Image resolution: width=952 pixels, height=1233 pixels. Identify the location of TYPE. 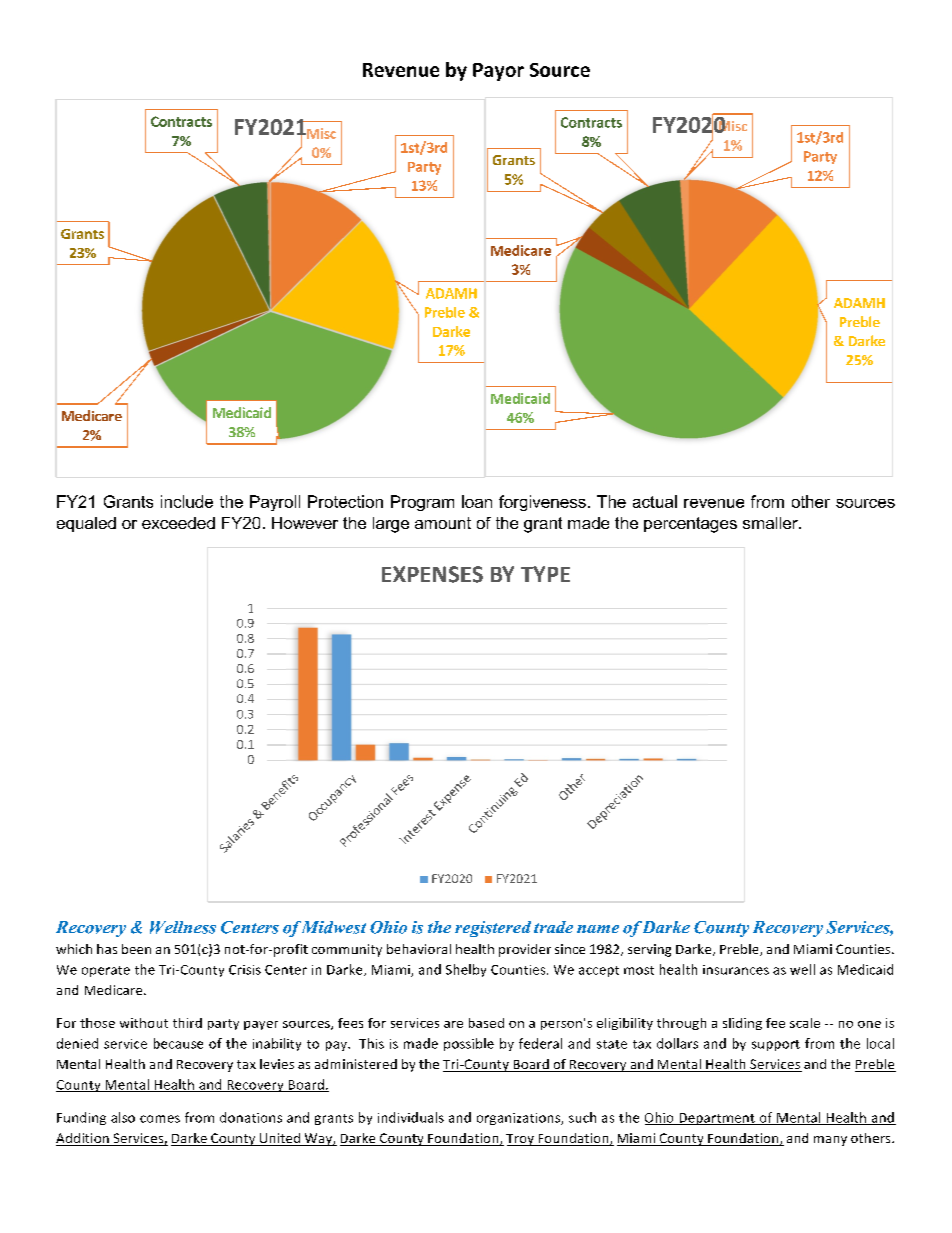
(545, 574).
